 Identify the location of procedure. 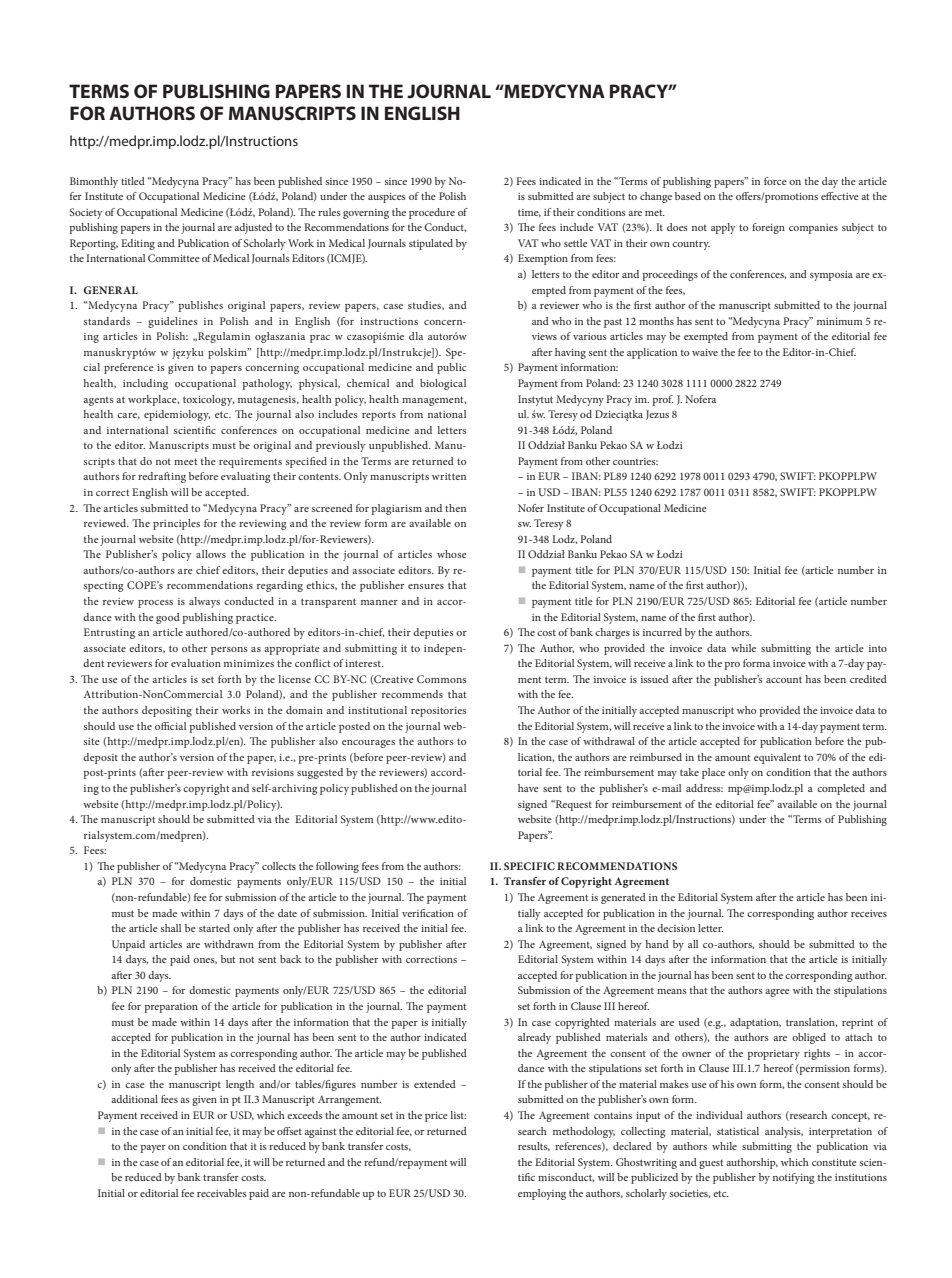
(432, 213).
